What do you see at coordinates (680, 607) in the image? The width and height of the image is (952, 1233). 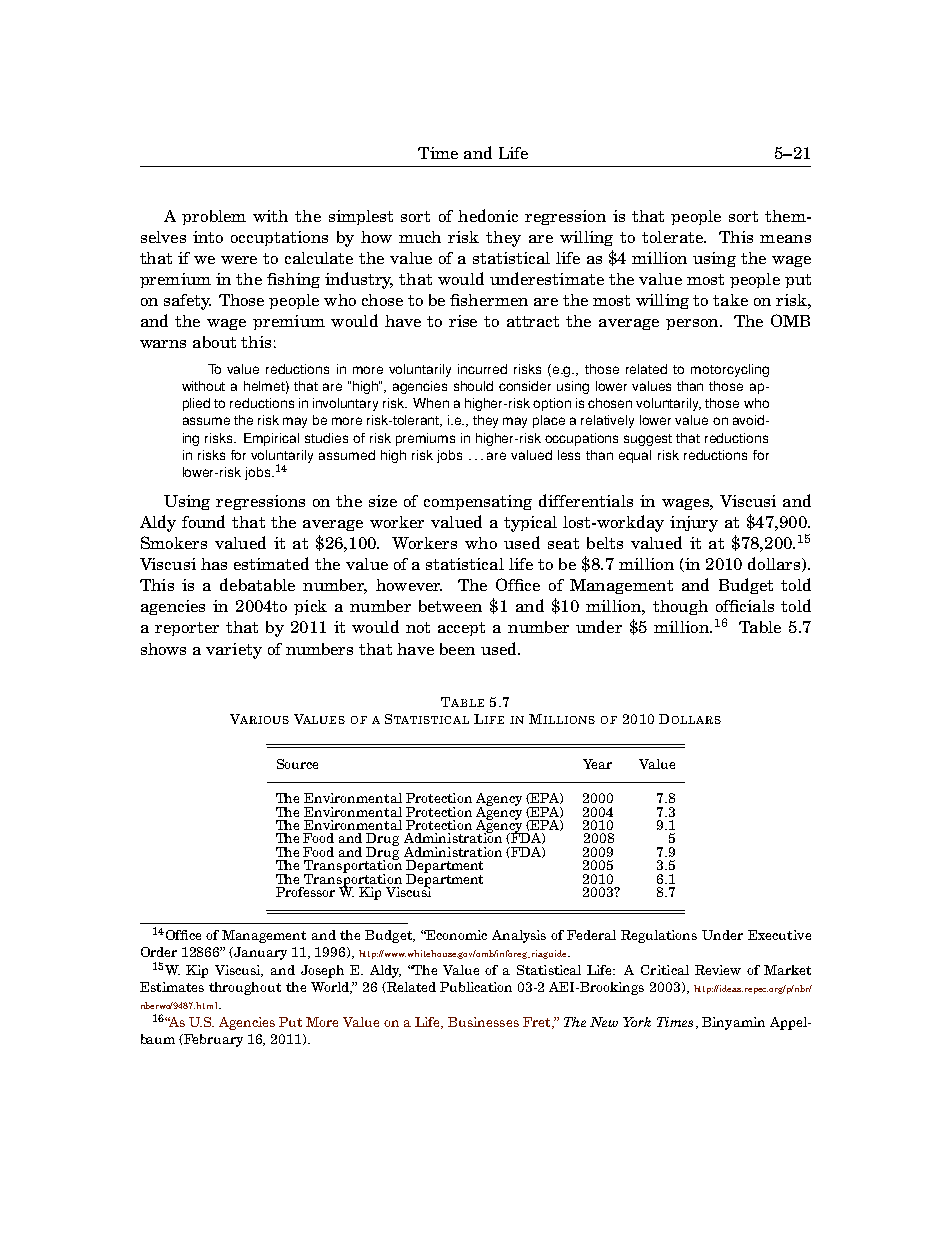 I see `though` at bounding box center [680, 607].
